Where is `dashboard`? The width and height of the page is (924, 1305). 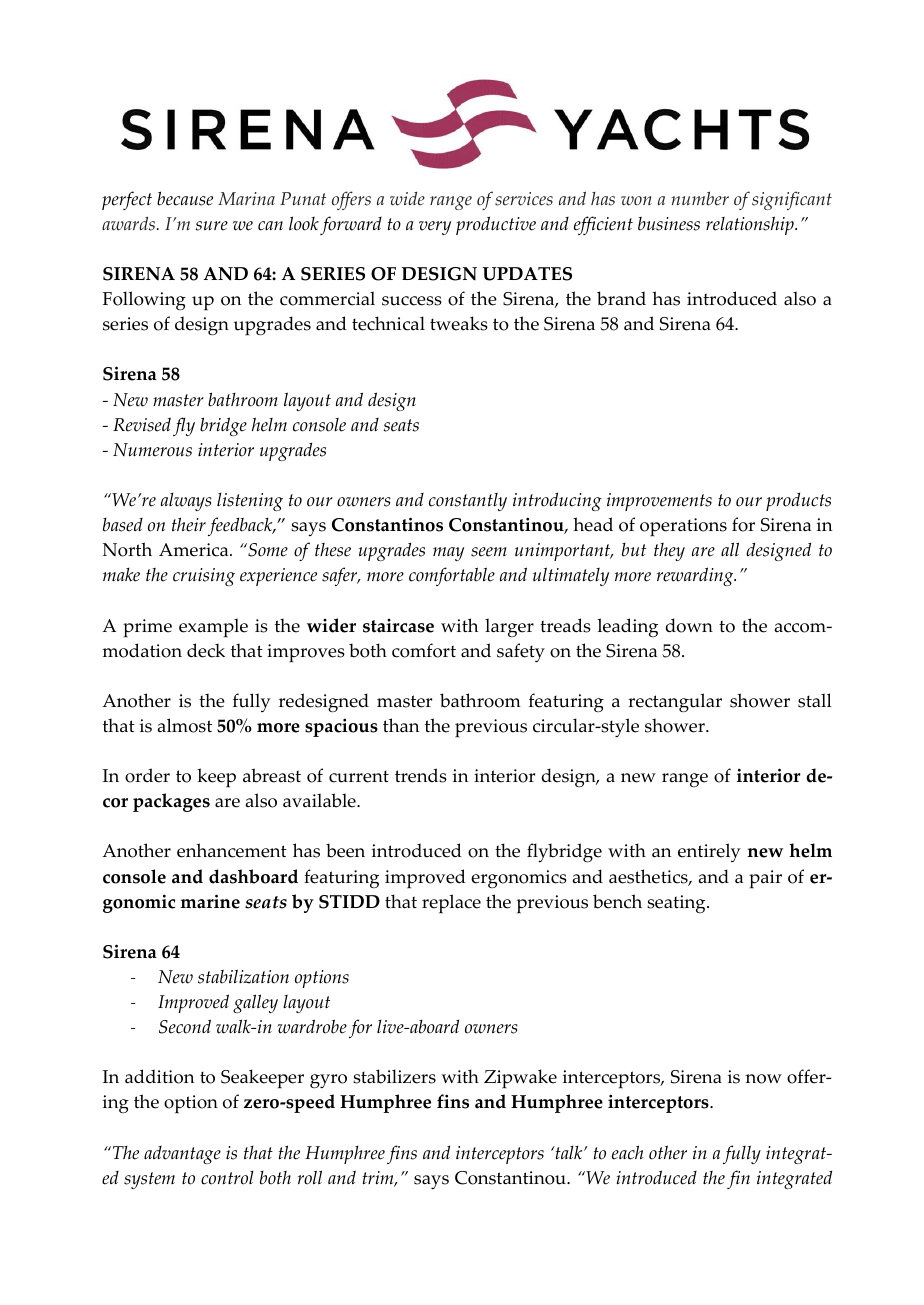
dashboard is located at coordinates (253, 876).
